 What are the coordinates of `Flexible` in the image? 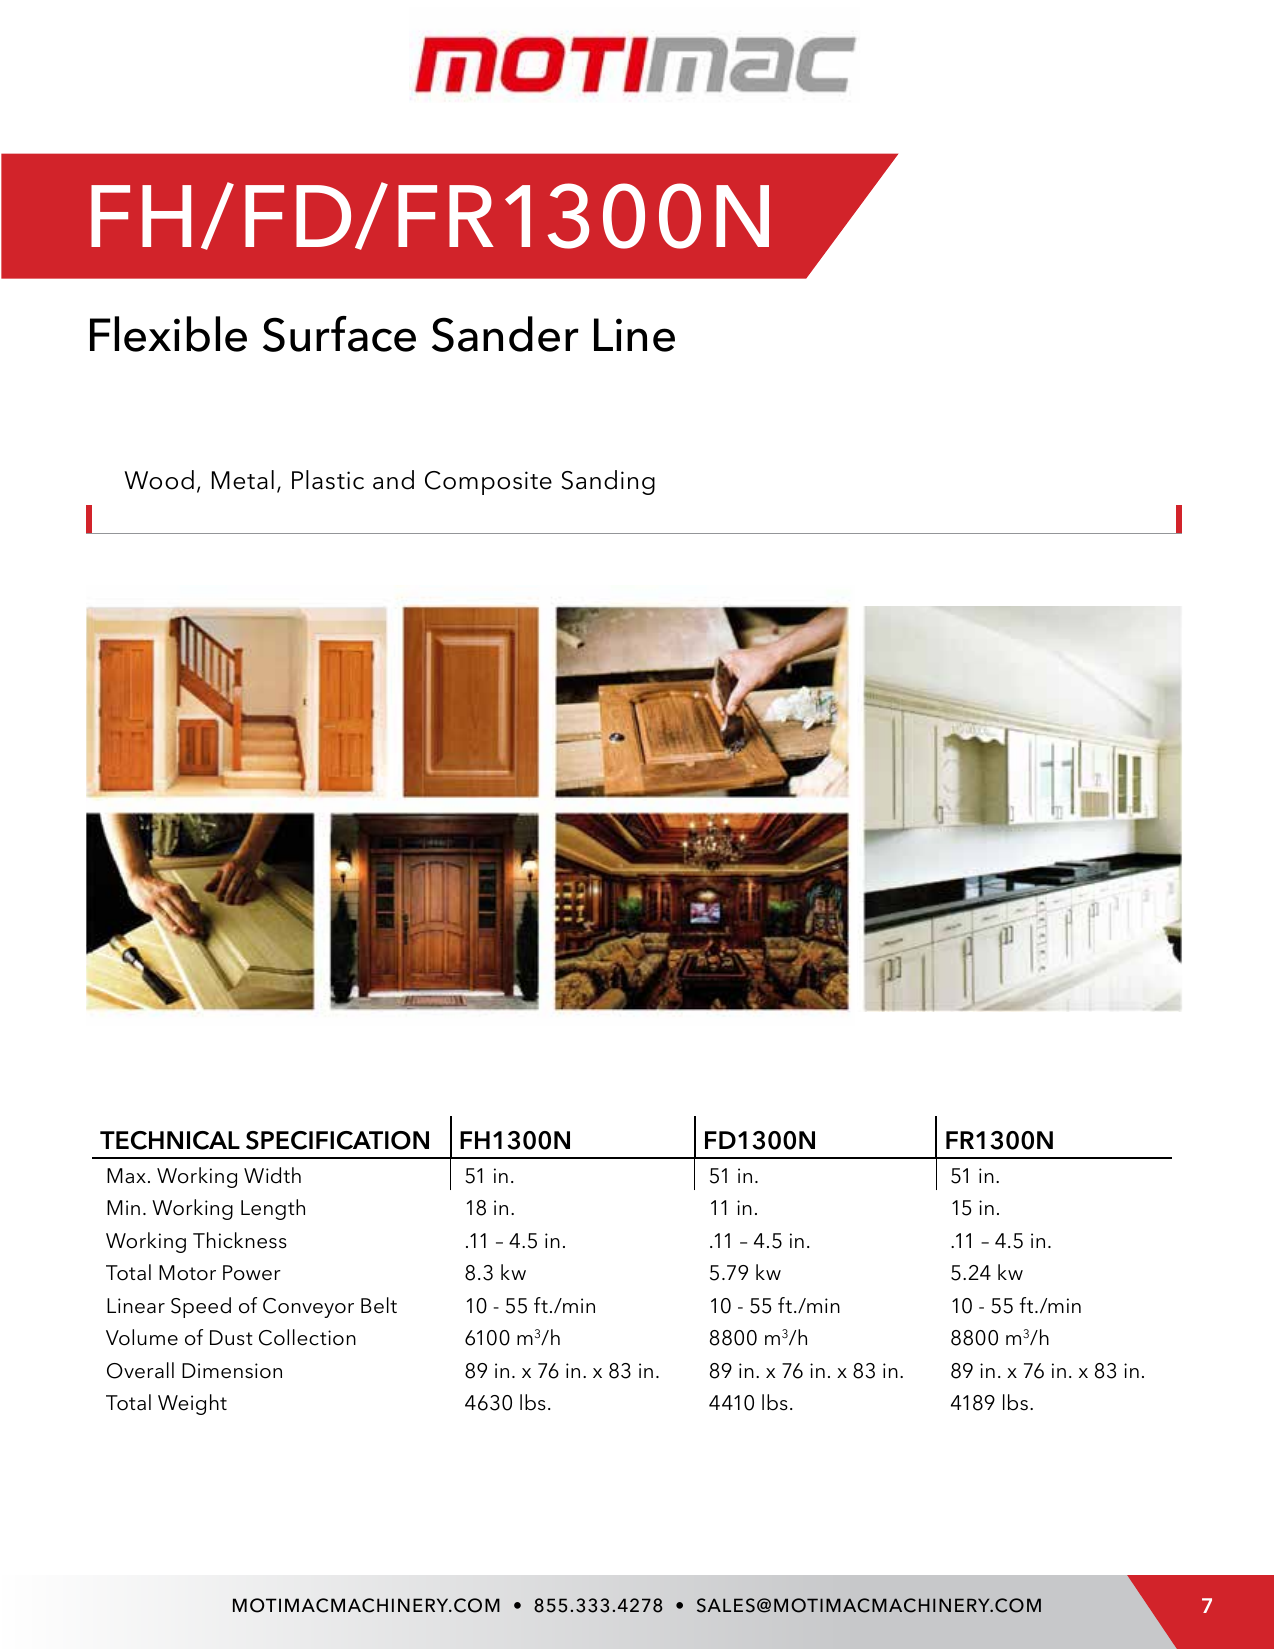 It's located at (168, 334).
